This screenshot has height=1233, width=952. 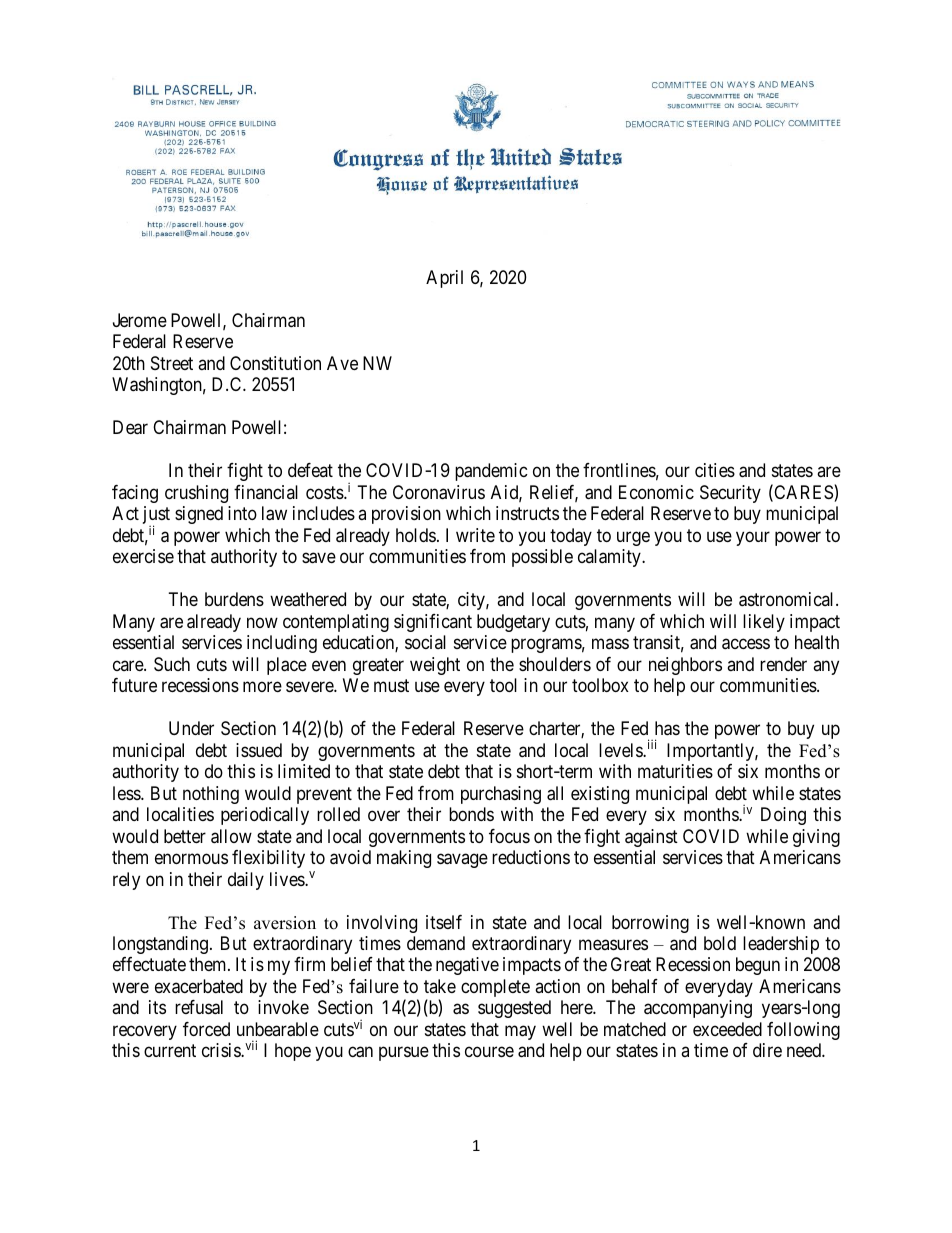 I want to click on exceeded, so click(x=727, y=1029).
